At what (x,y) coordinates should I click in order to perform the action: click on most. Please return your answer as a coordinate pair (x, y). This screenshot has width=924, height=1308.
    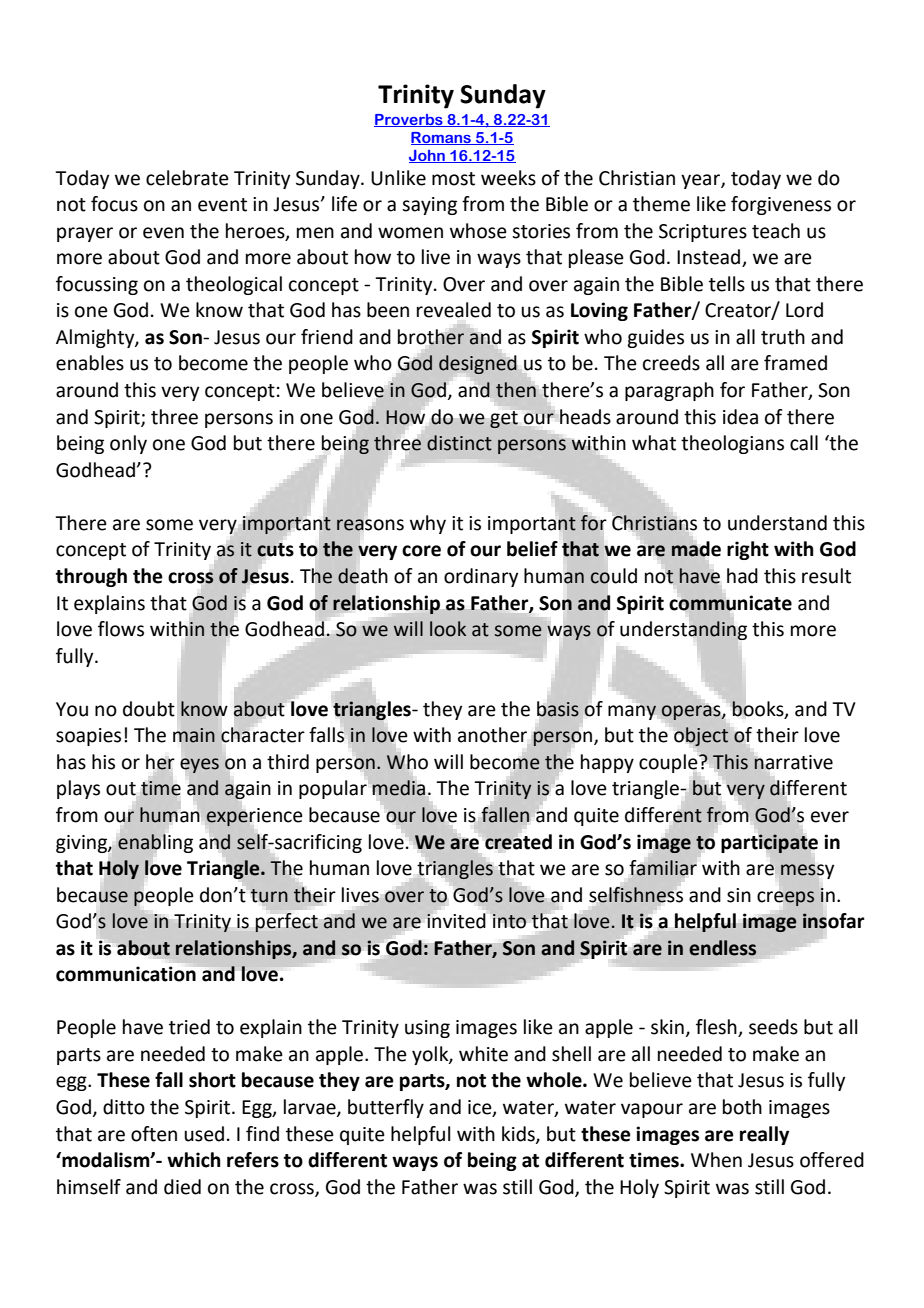
    Looking at the image, I should click on (453, 179).
